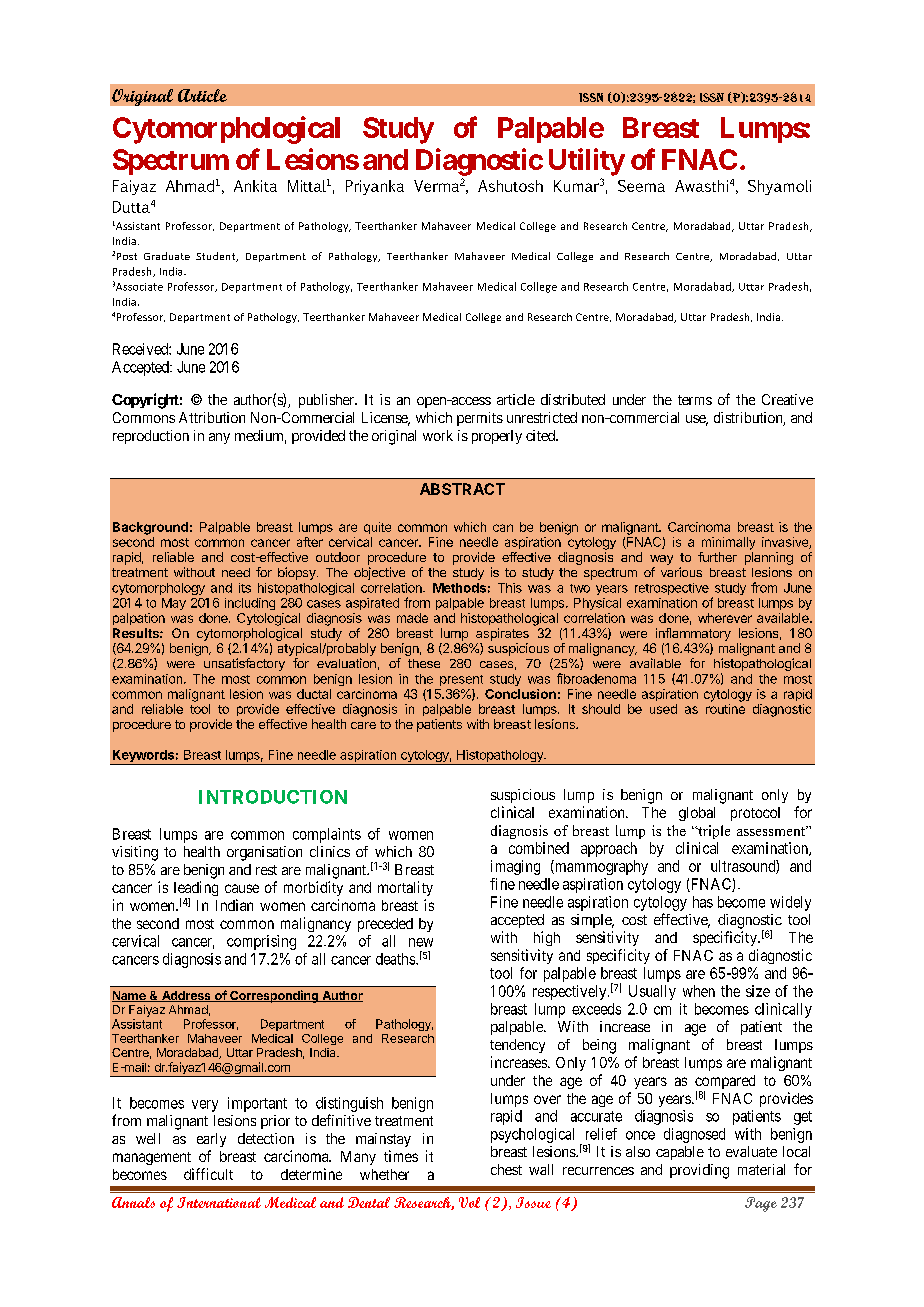 This screenshot has width=924, height=1307. Describe the element at coordinates (459, 588) in the screenshot. I see `Methods` at that location.
